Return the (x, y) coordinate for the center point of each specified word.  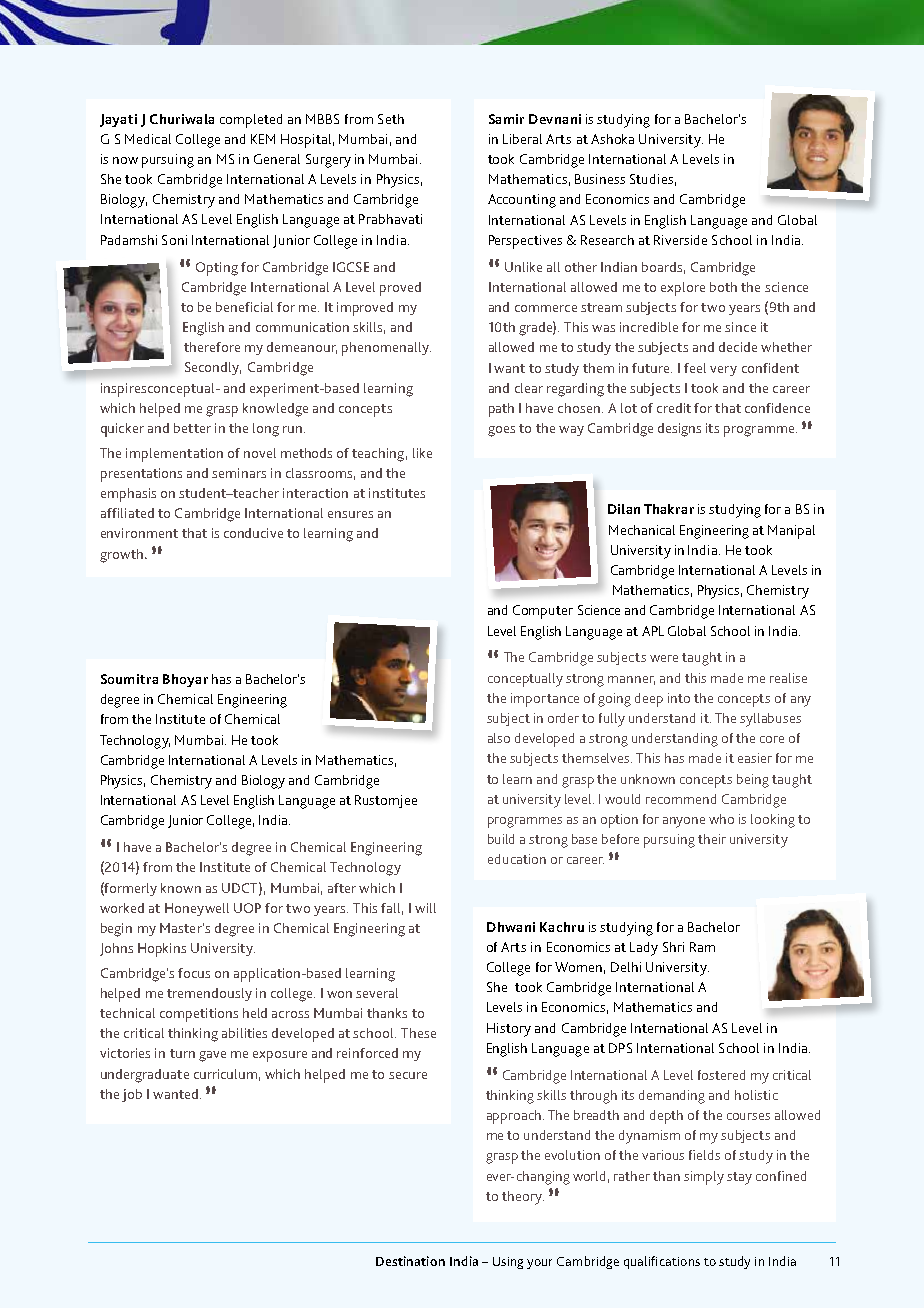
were (664, 658)
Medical (148, 139)
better (192, 428)
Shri (673, 947)
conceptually (525, 680)
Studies (651, 179)
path (501, 410)
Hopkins (162, 950)
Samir (506, 119)
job (132, 1095)
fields (704, 1155)
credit (674, 408)
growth (123, 556)
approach (514, 1117)
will (425, 908)
